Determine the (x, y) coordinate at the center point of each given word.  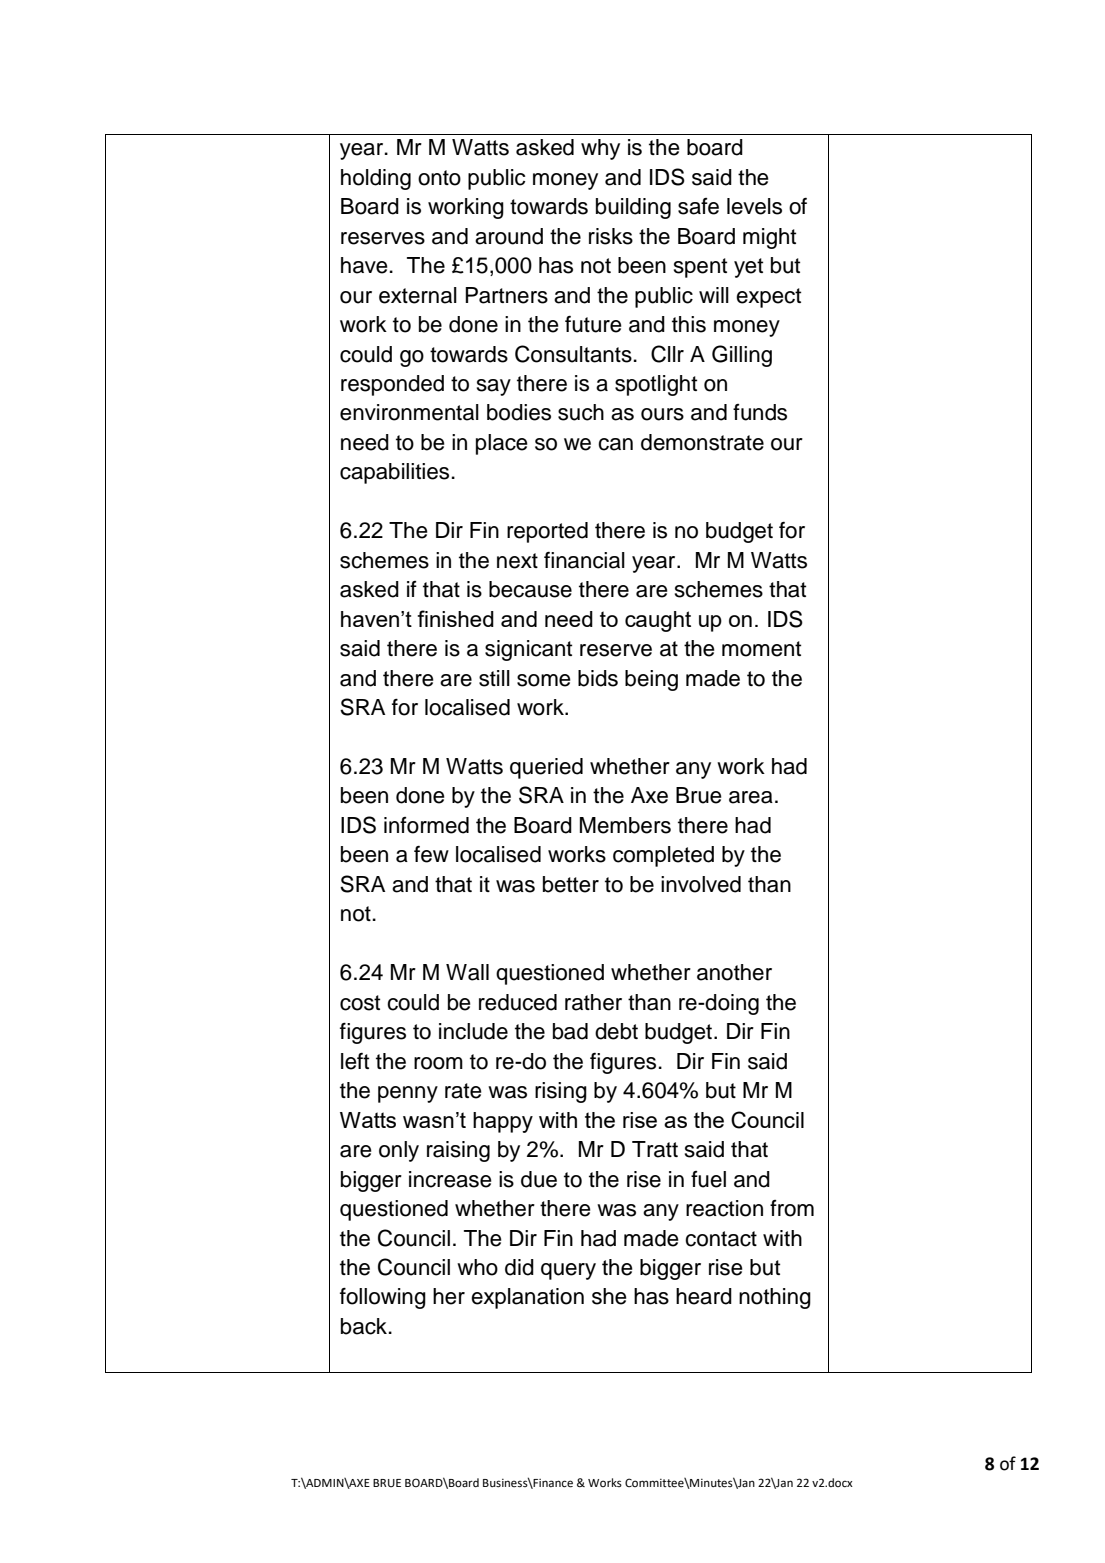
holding (376, 179)
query (568, 1271)
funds (760, 412)
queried (546, 768)
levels (754, 206)
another (734, 972)
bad (570, 1031)
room (438, 1063)
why (600, 149)
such (581, 412)
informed (426, 825)
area (751, 797)
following (383, 1298)
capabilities (394, 473)
